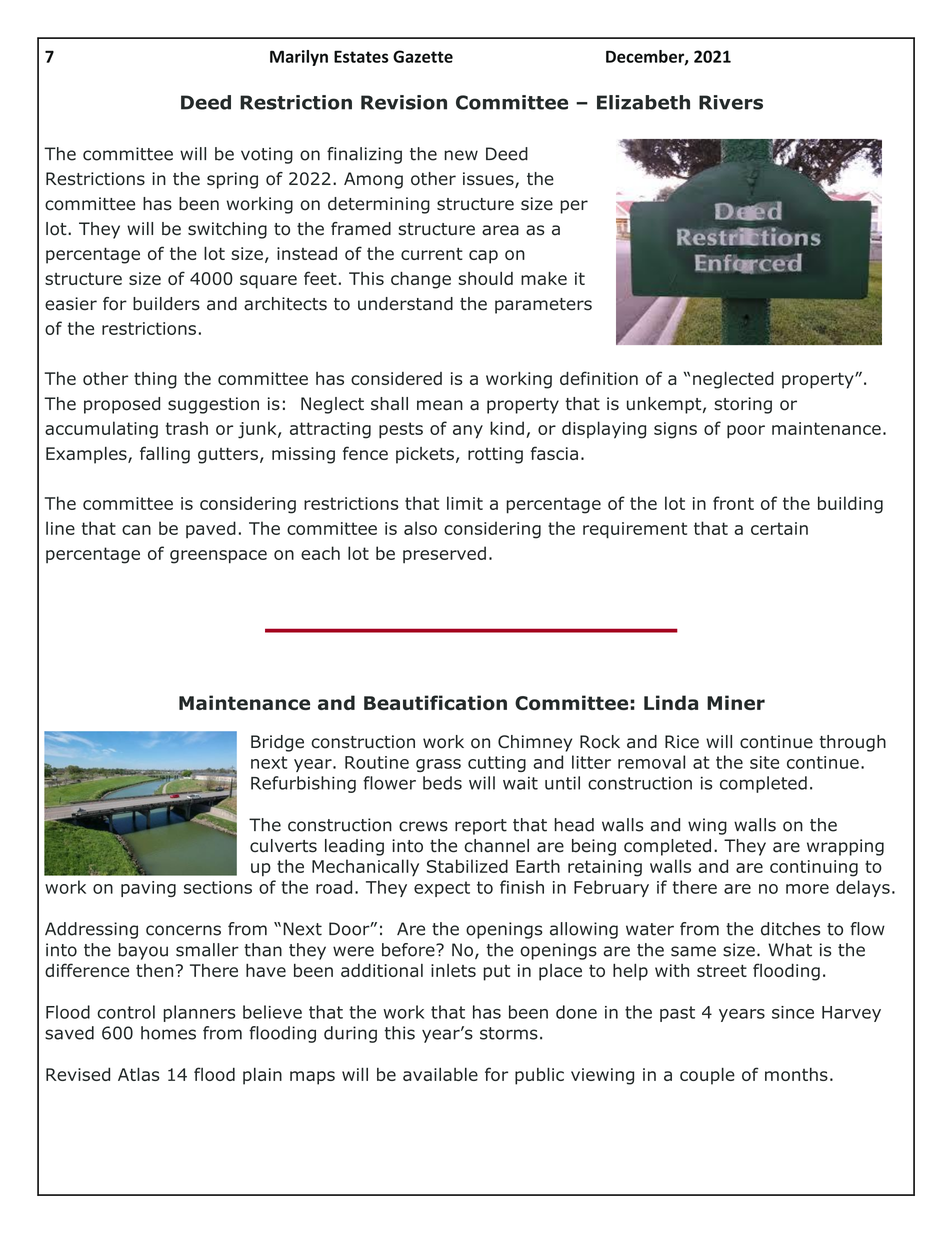 The height and width of the screenshot is (1233, 952). I want to click on preserved, so click(444, 554).
